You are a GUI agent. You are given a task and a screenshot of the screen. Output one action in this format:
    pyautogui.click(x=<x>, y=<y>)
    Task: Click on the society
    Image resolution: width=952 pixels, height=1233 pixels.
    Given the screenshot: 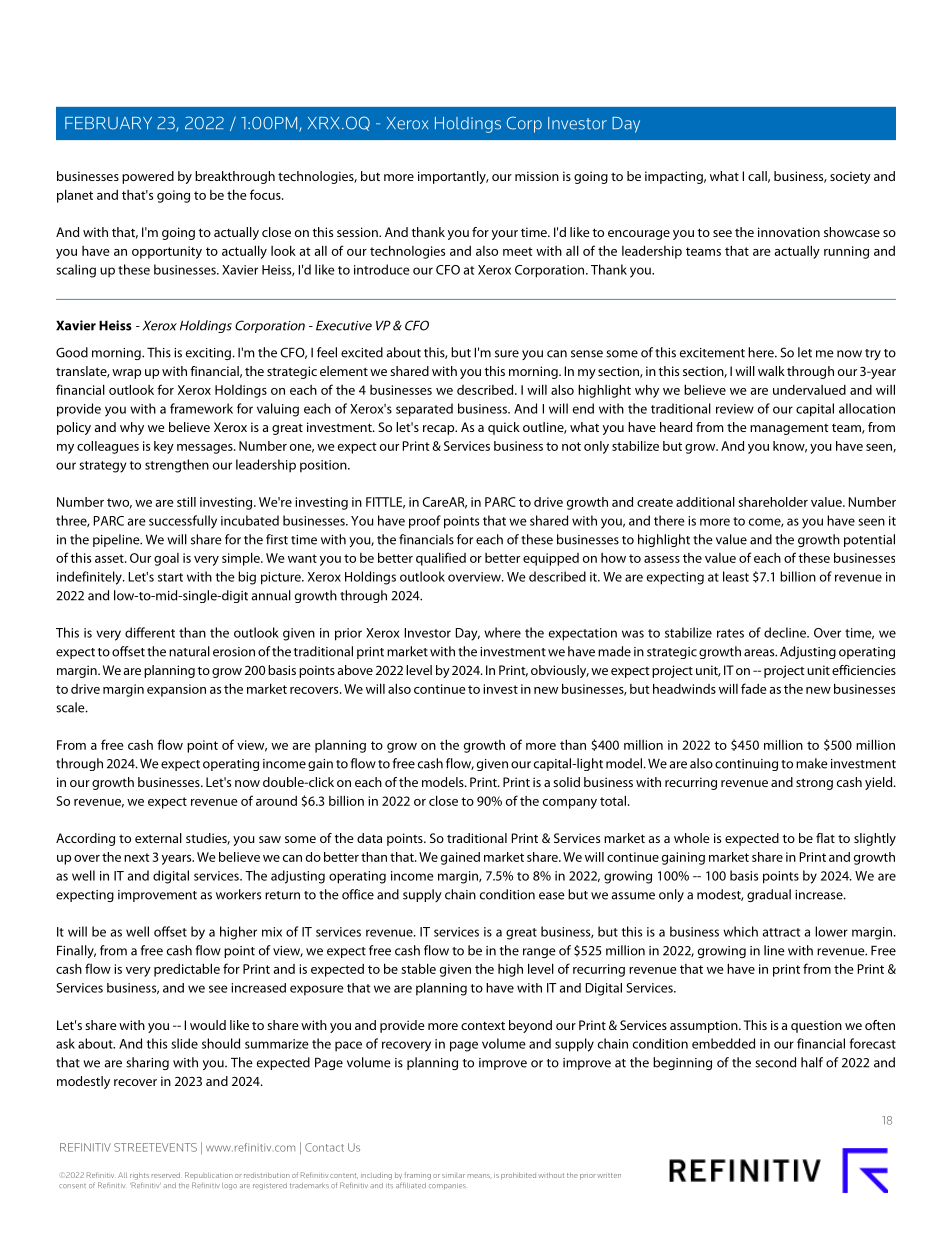 What is the action you would take?
    pyautogui.click(x=850, y=177)
